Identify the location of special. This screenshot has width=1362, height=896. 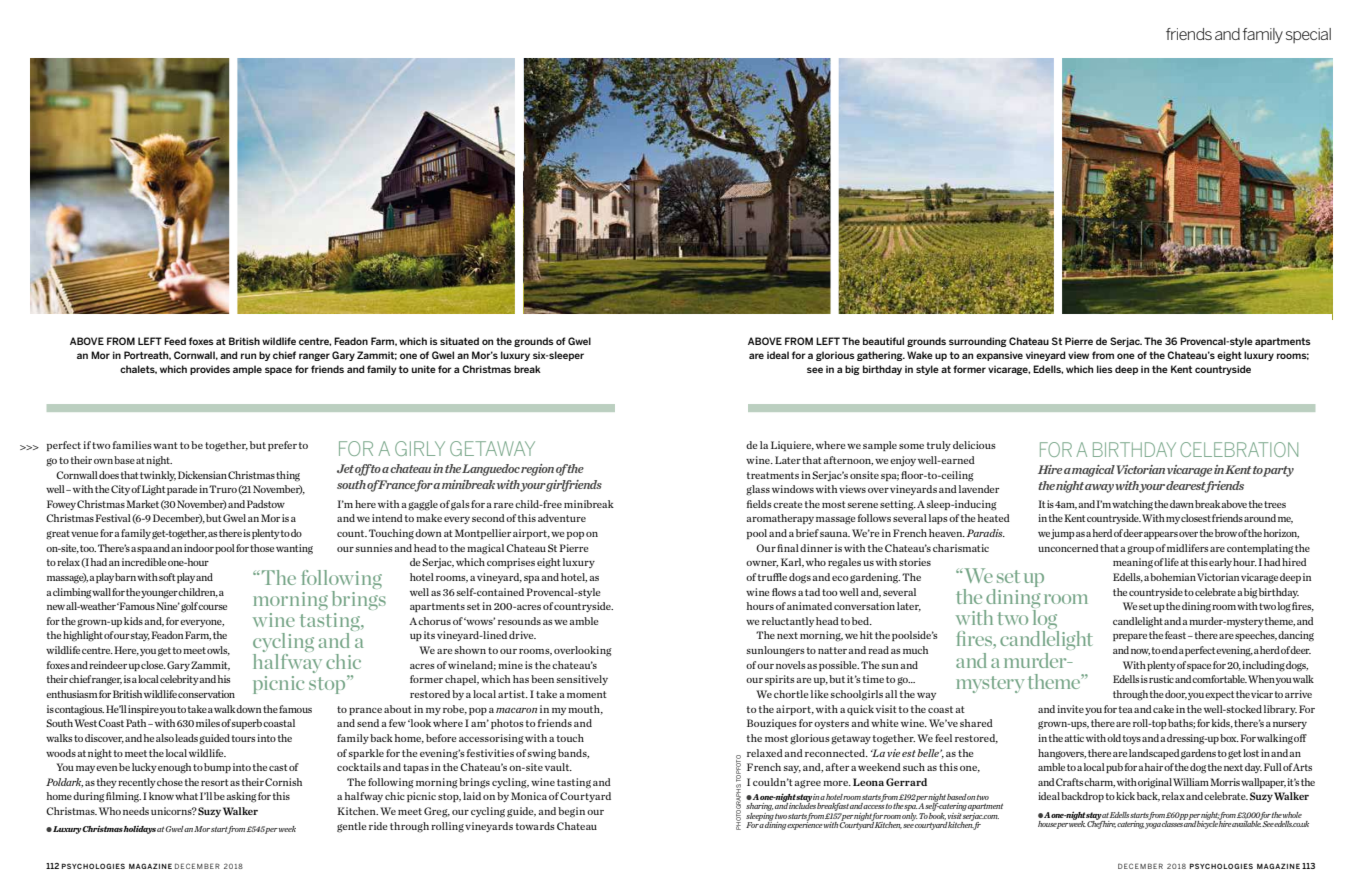
(1308, 35).
